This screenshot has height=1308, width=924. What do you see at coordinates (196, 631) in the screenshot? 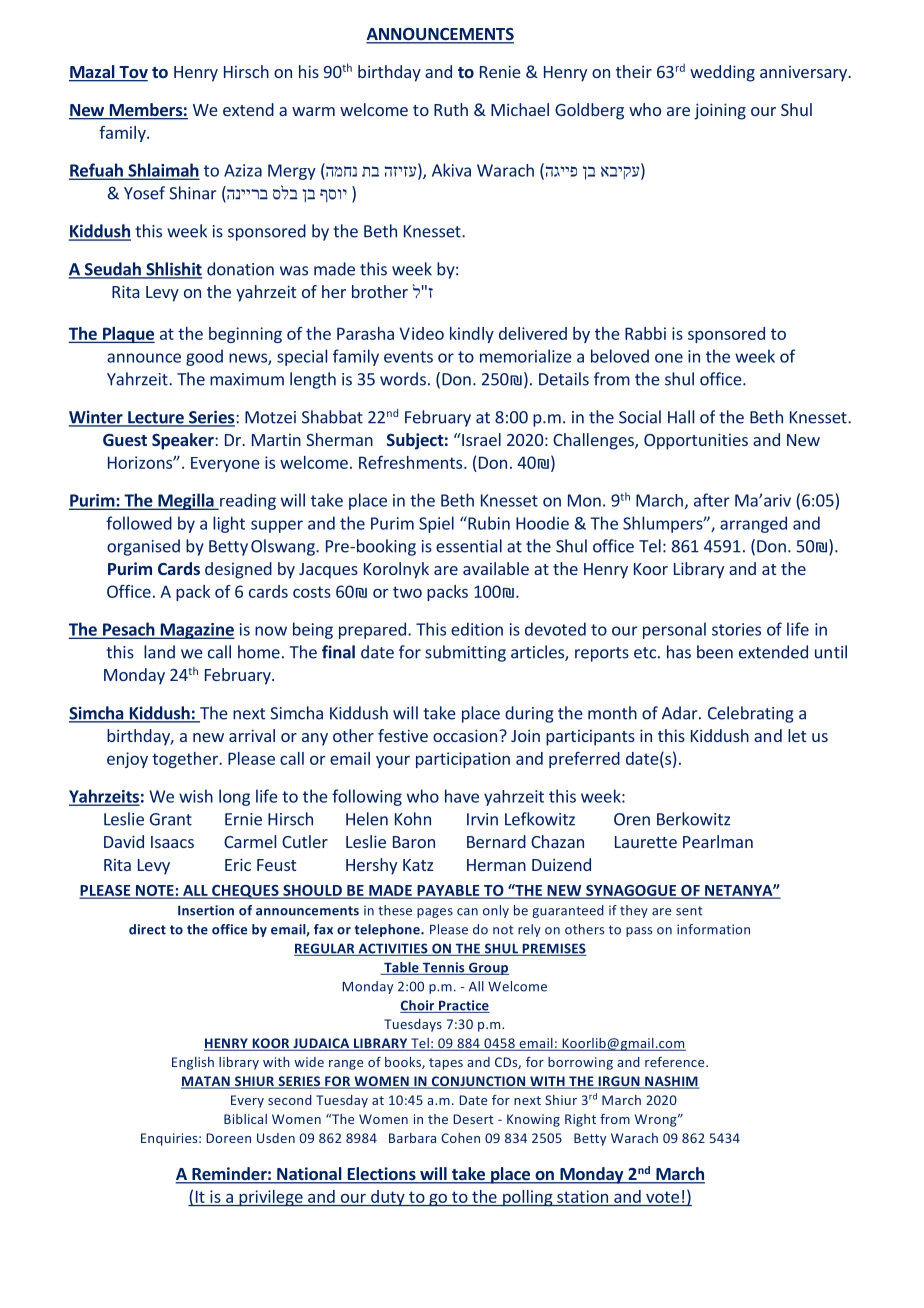
I see `Magazine` at bounding box center [196, 631].
